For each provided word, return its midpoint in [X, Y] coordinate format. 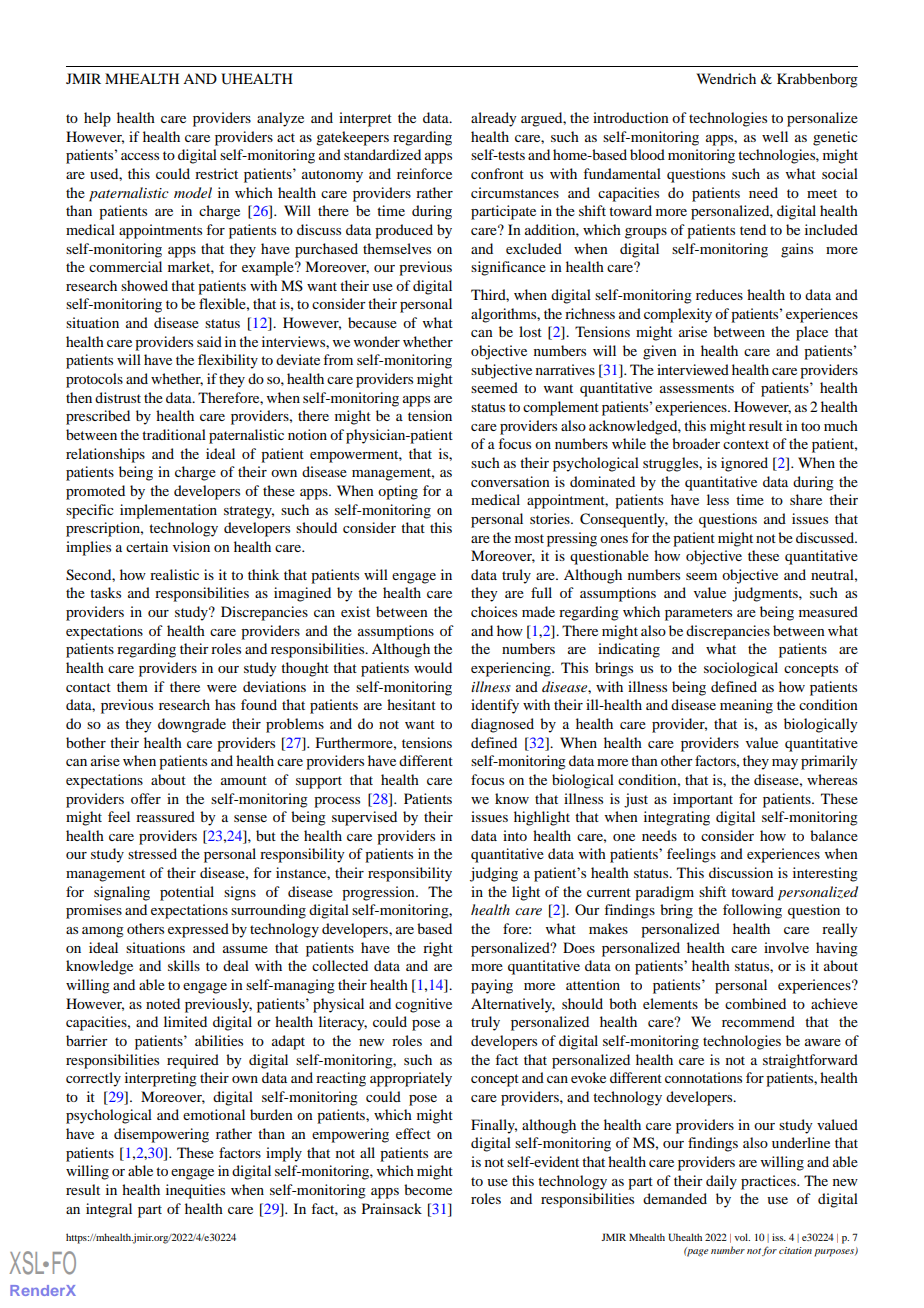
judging [494, 874]
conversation [510, 481]
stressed [152, 853]
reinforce [424, 173]
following [752, 911]
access [140, 156]
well [775, 136]
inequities [195, 1191]
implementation [168, 511]
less [718, 499]
